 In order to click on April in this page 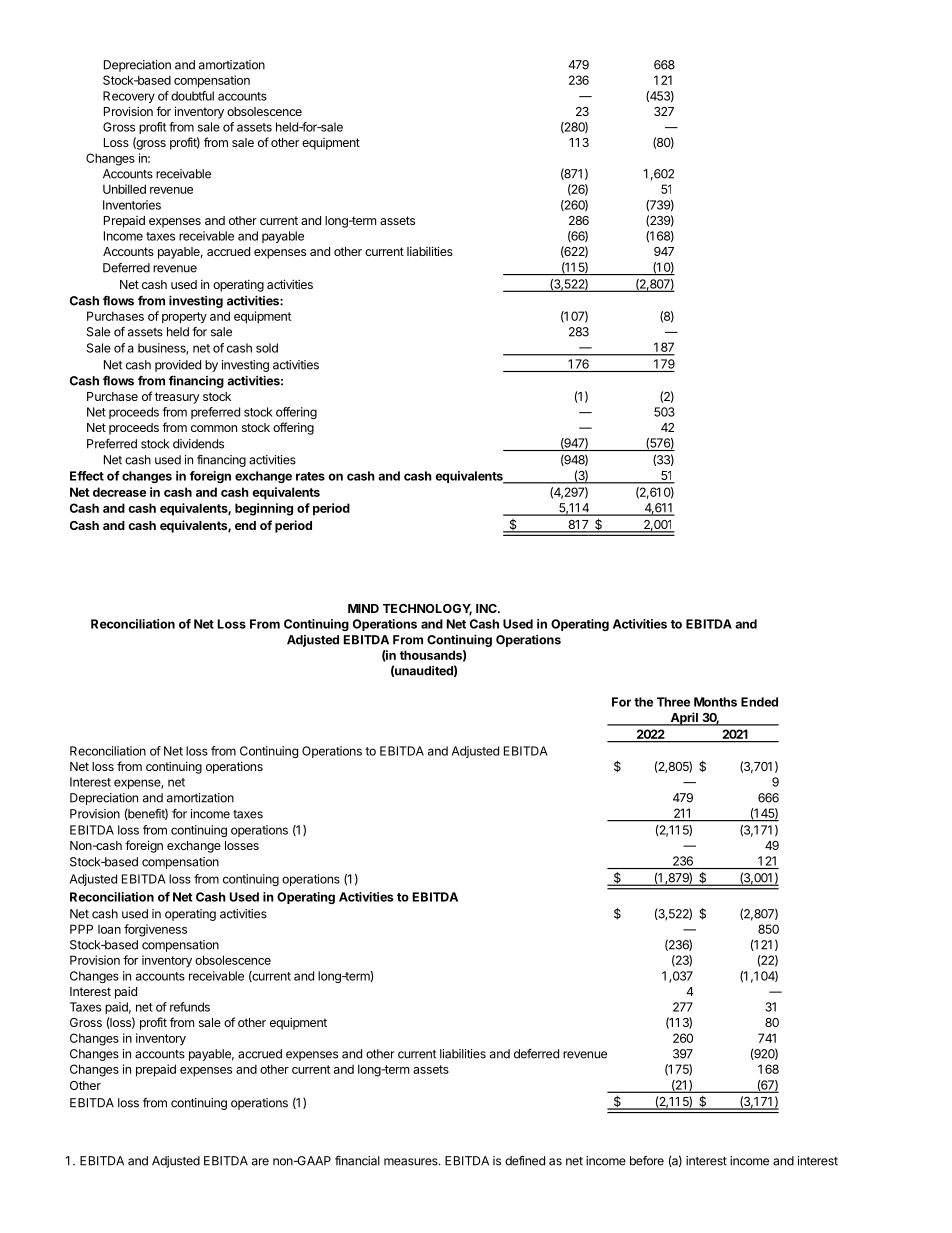, I will do `click(684, 719)`.
